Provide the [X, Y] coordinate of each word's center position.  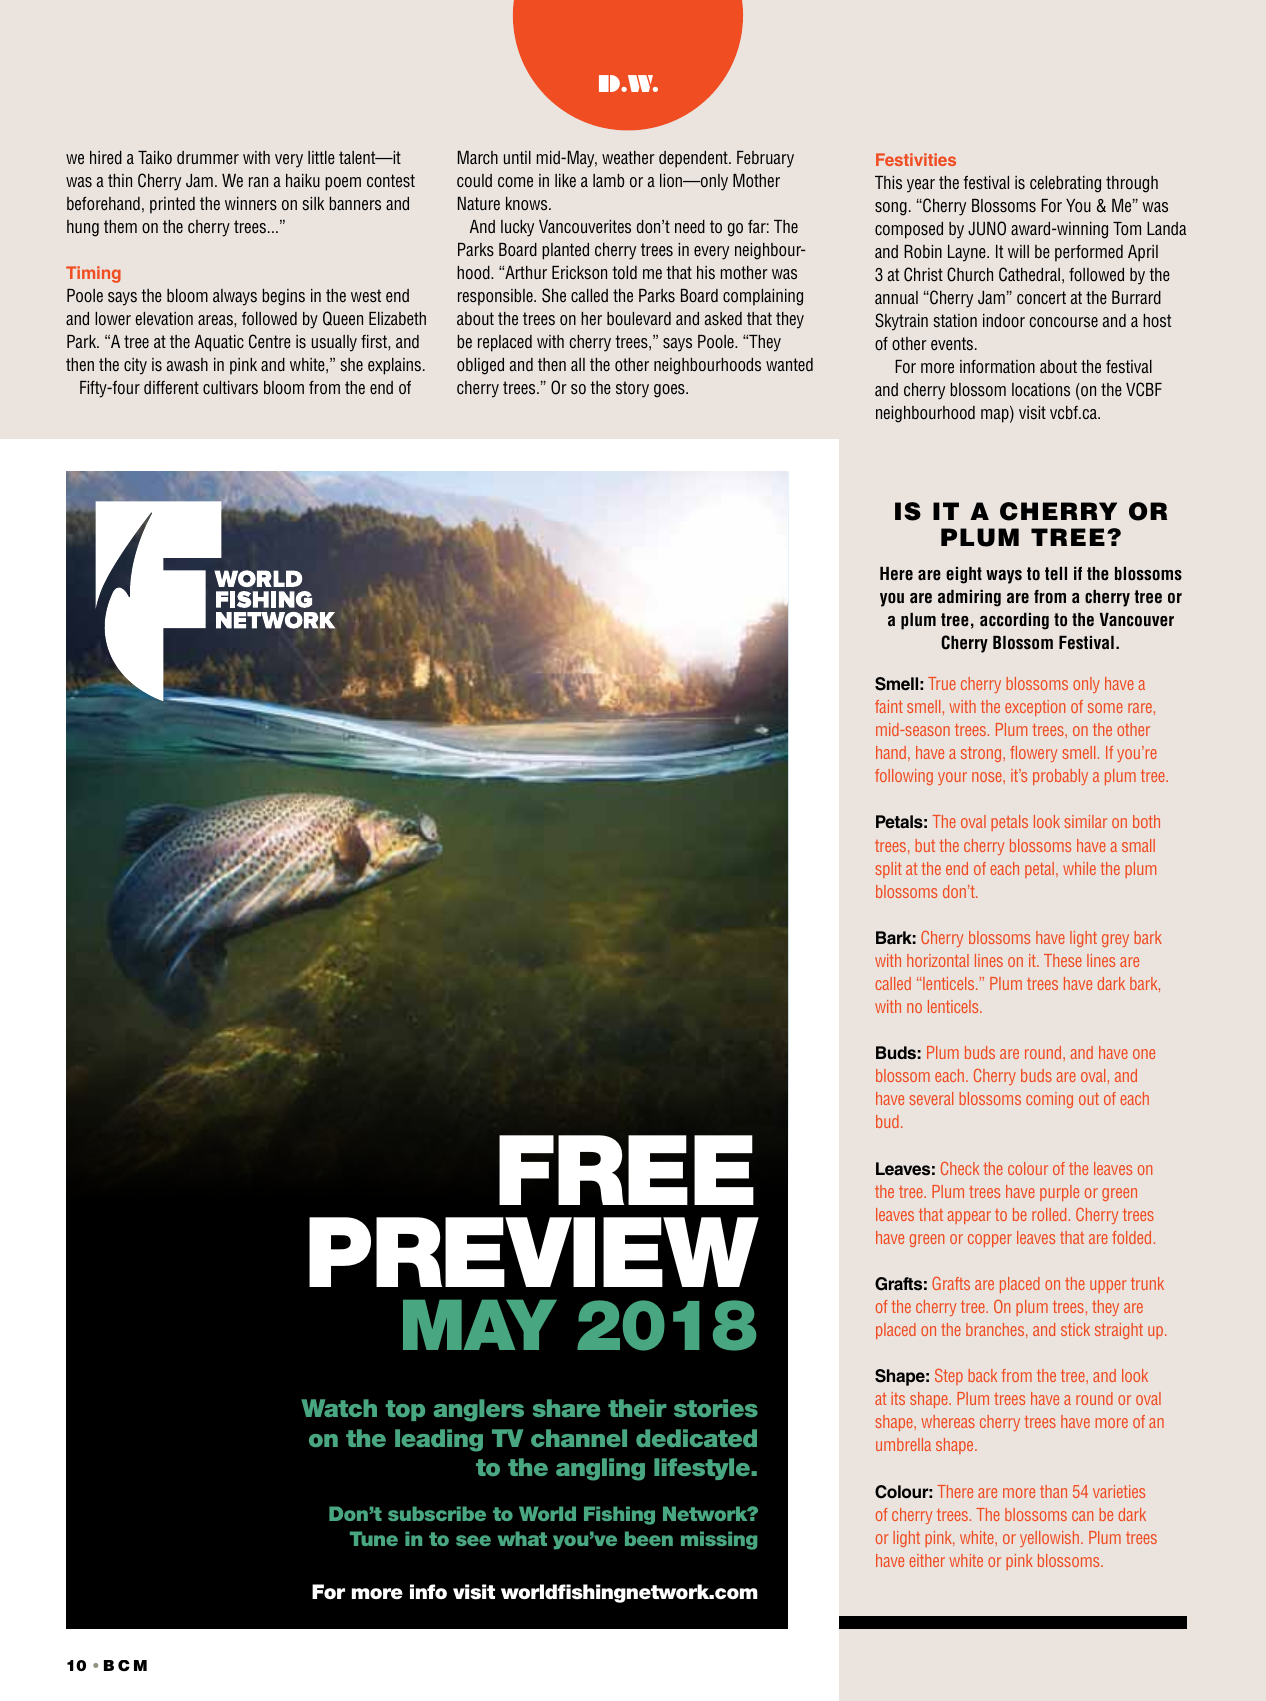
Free [626, 1170]
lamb [608, 181]
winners [251, 204]
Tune [374, 1538]
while [1079, 868]
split [889, 870]
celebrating [1065, 184]
